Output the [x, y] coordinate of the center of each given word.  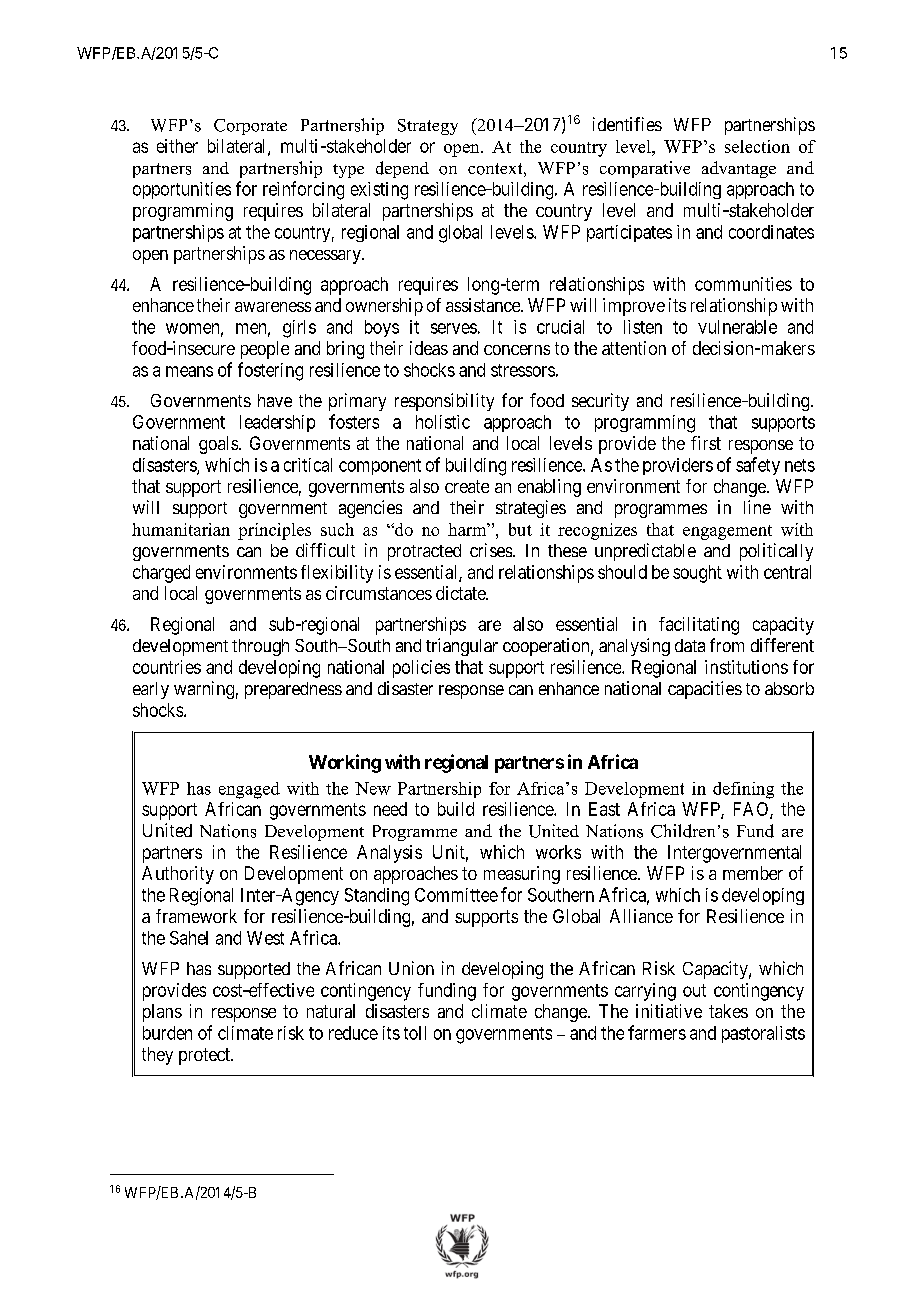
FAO [752, 810]
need [390, 809]
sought [697, 574]
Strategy [428, 127]
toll [415, 1033]
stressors [523, 370]
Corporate [250, 127]
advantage [739, 169]
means [189, 371]
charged [161, 574]
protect [205, 1056]
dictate [461, 593]
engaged [249, 790]
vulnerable [737, 327]
